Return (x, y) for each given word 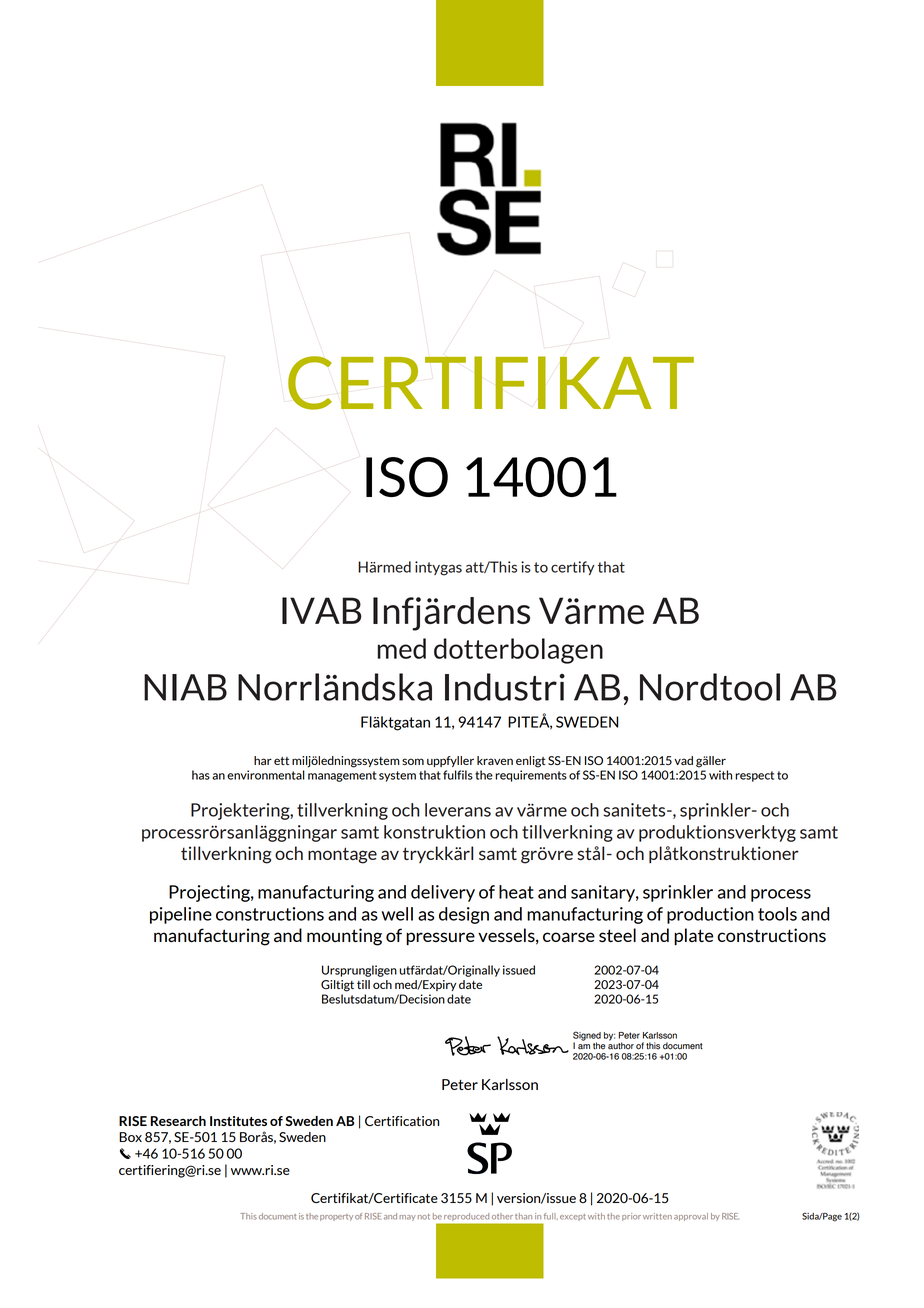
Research (178, 1121)
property (336, 1217)
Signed (587, 1037)
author (621, 1045)
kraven (495, 760)
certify (573, 568)
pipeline (181, 915)
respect (754, 776)
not (424, 1217)
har (263, 760)
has (201, 775)
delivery (443, 893)
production (710, 915)
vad (683, 760)
